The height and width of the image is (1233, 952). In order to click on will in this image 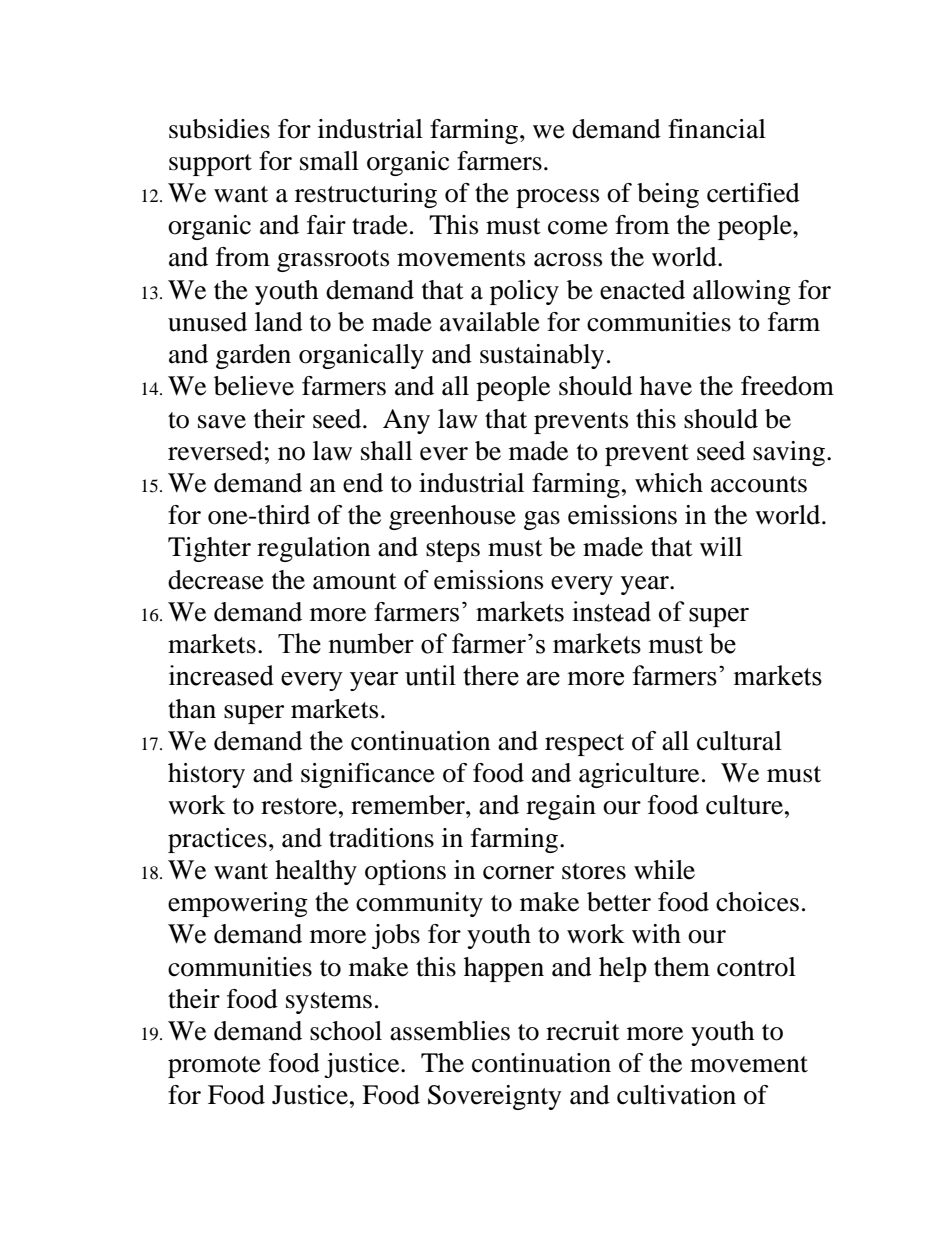, I will do `click(721, 546)`.
